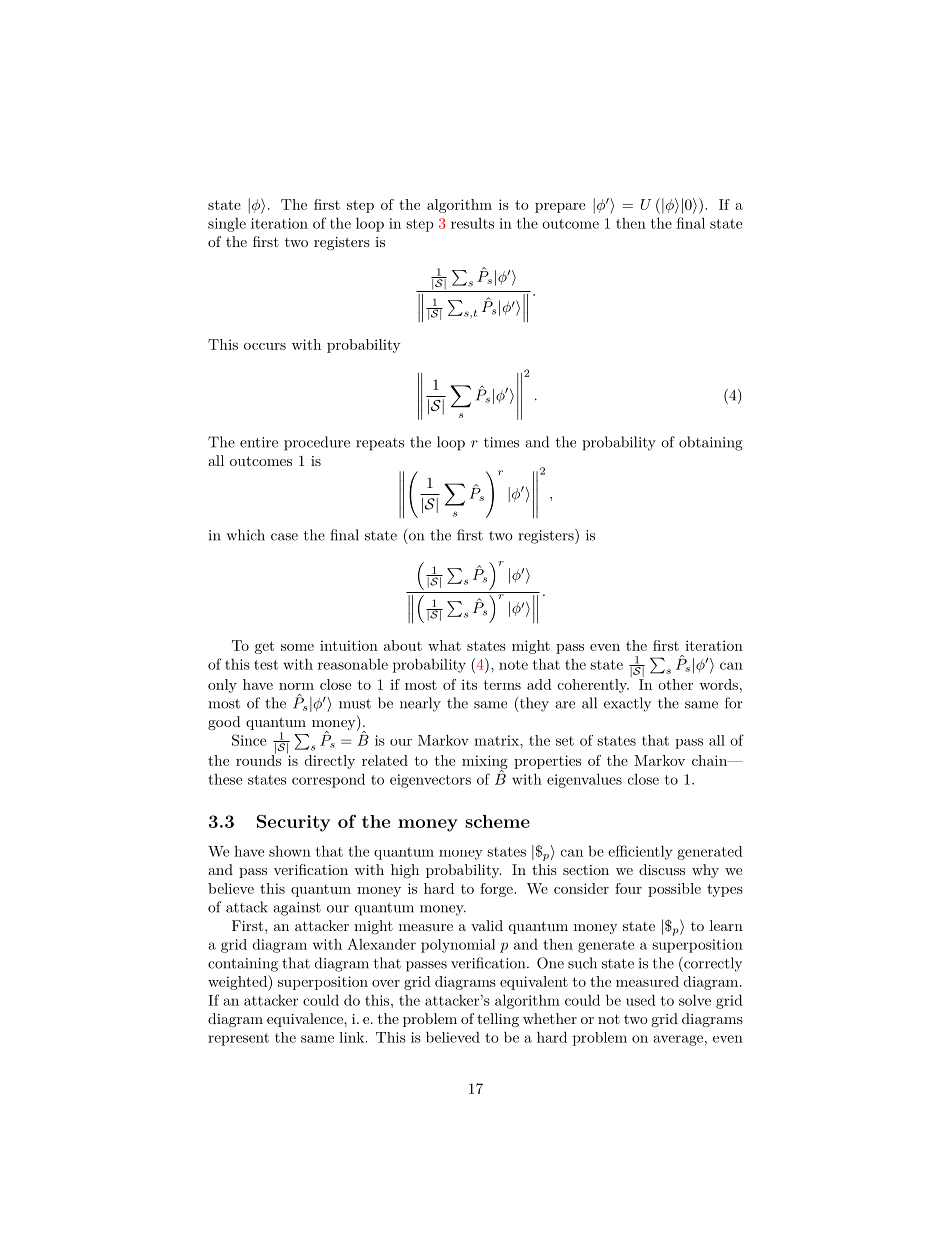 Image resolution: width=952 pixels, height=1233 pixels. Describe the element at coordinates (258, 759) in the screenshot. I see `rounds` at that location.
